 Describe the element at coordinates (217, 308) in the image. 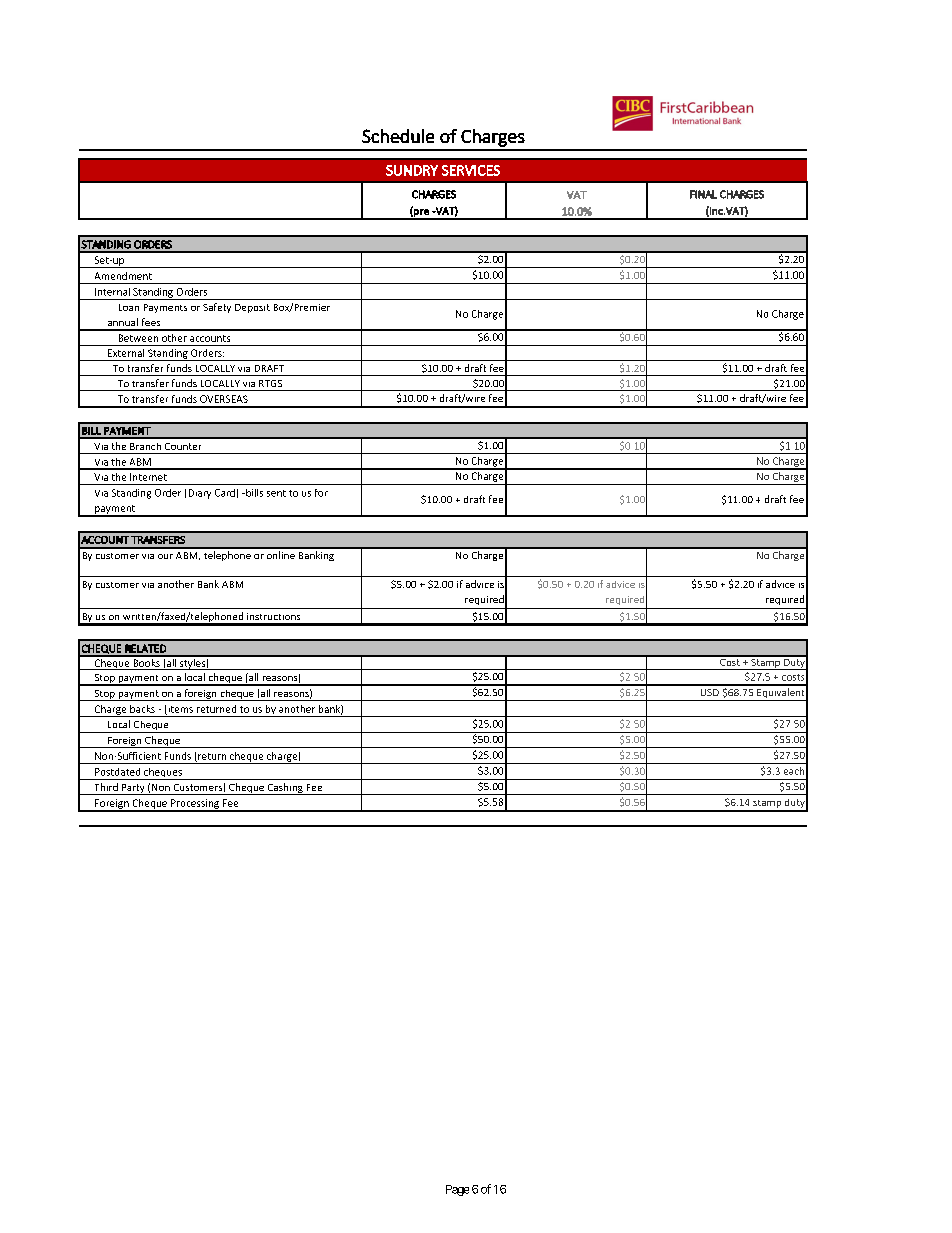

I see `Safety` at that location.
